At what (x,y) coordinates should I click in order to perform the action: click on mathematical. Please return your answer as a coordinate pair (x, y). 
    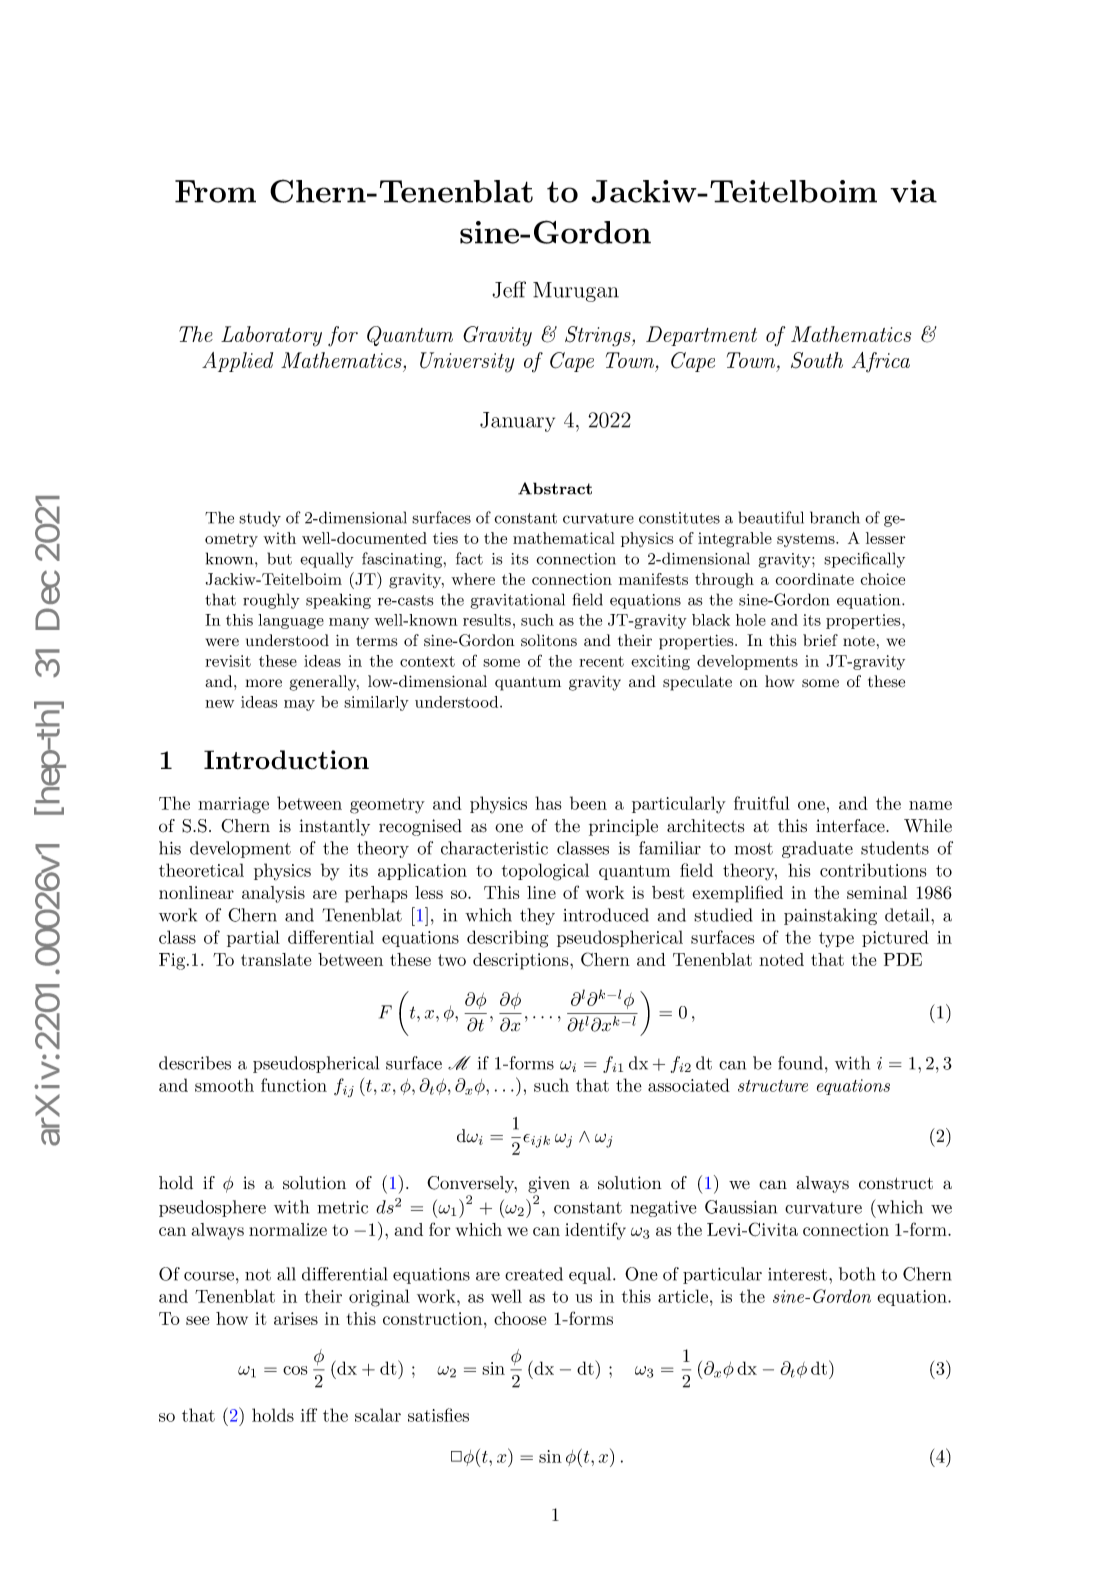
    Looking at the image, I should click on (564, 538).
